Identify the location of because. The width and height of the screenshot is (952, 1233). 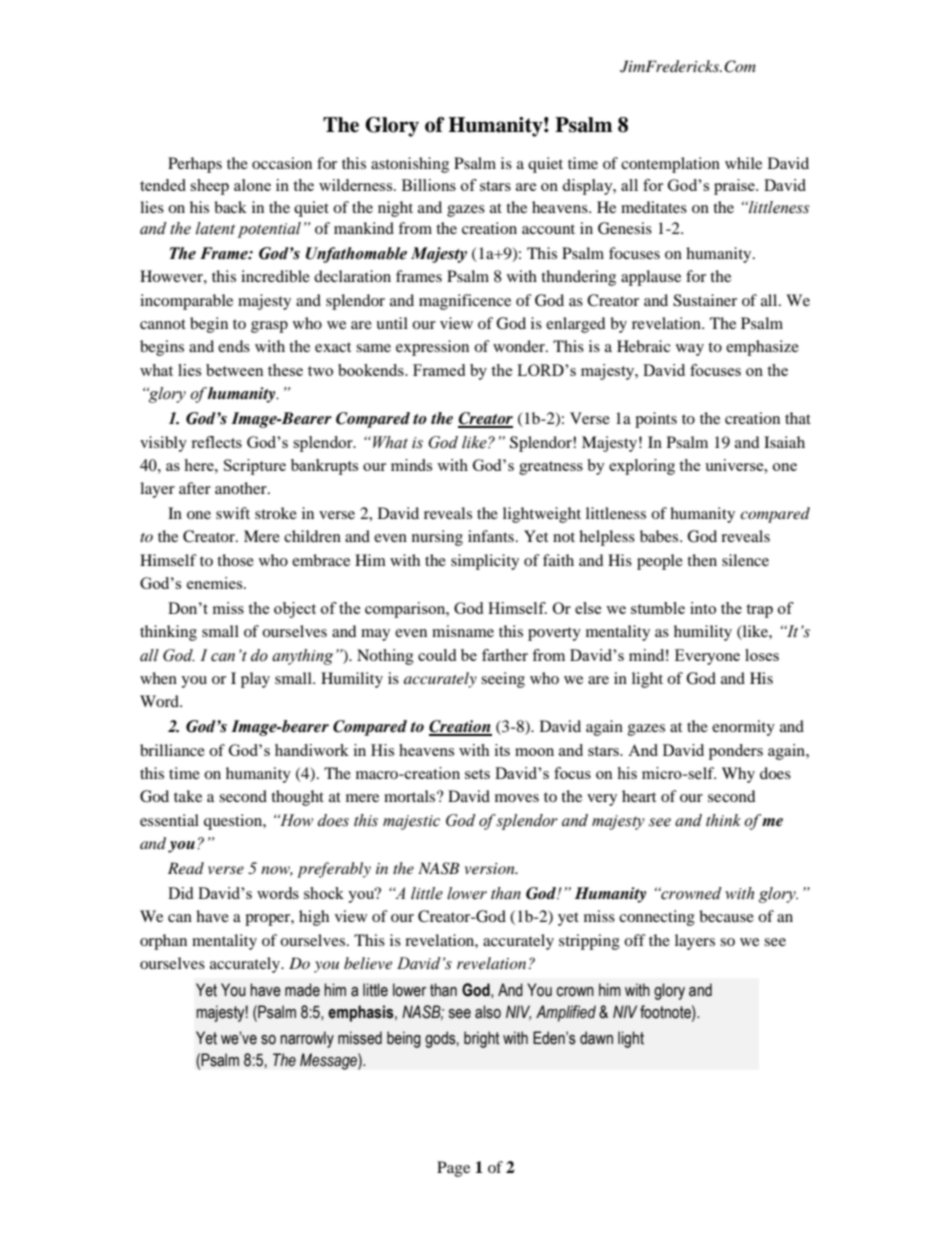
(726, 916).
